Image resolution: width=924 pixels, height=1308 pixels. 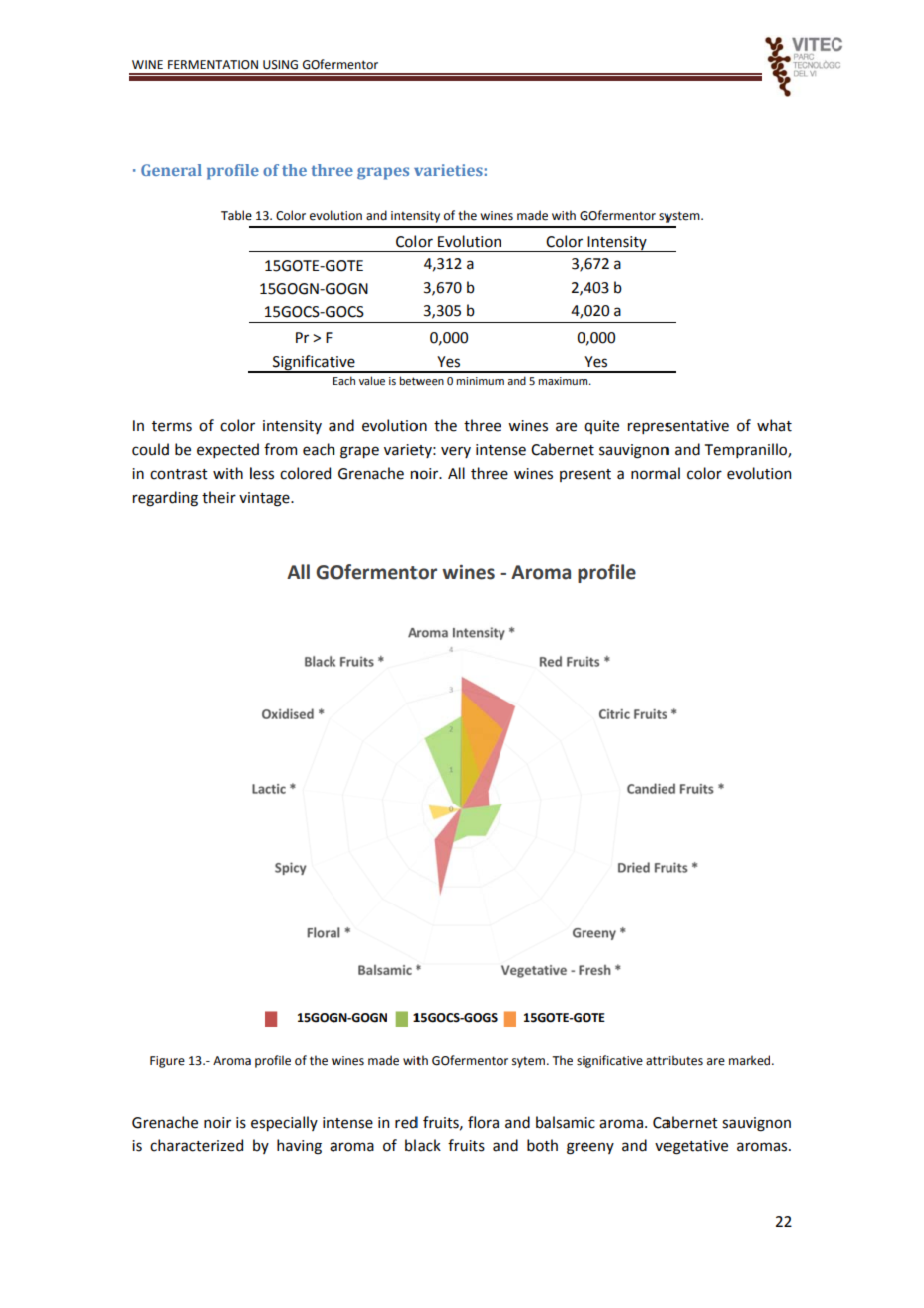 What do you see at coordinates (456, 452) in the screenshot?
I see `very` at bounding box center [456, 452].
